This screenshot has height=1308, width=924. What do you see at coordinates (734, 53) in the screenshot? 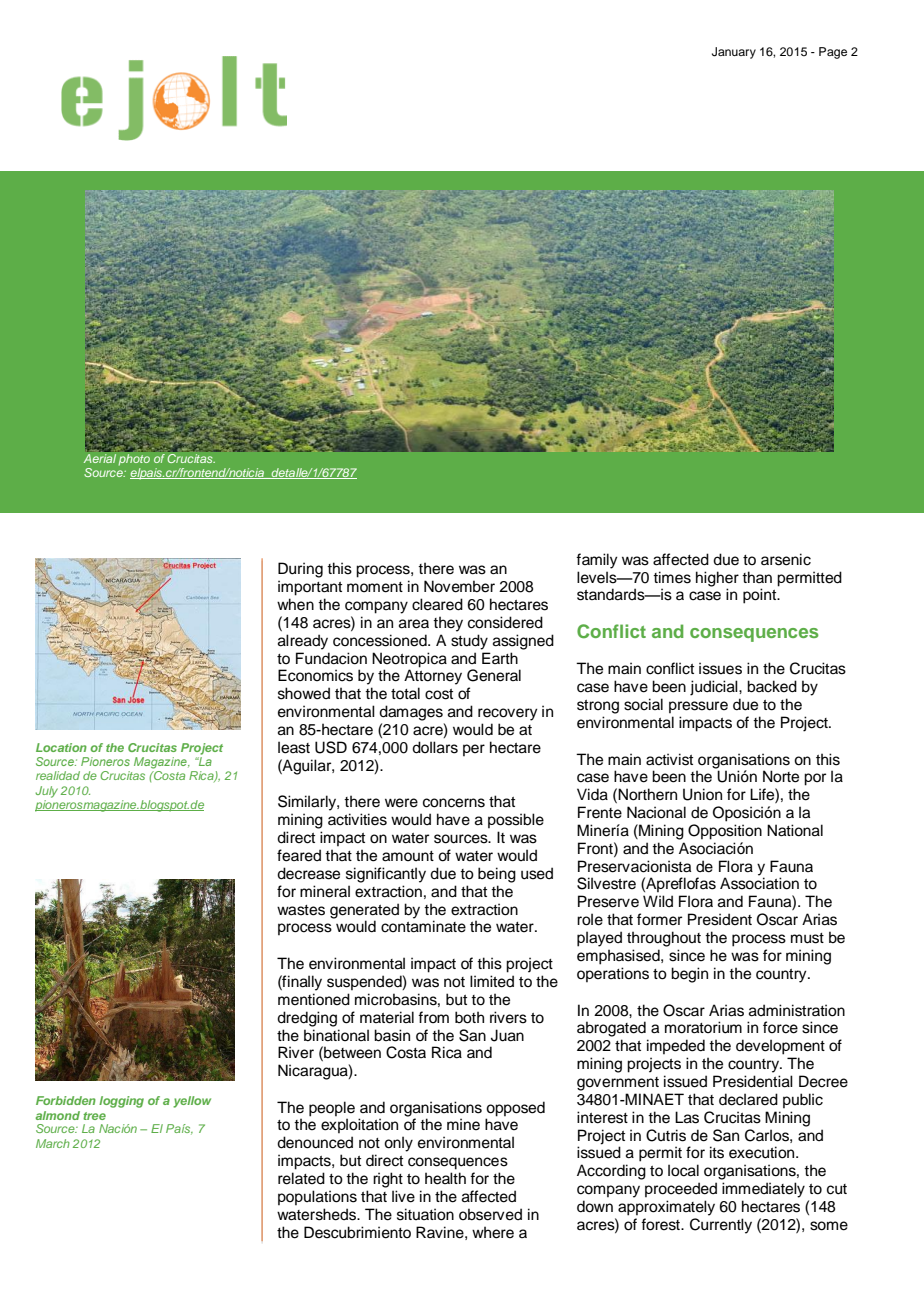
I see `January` at bounding box center [734, 53].
